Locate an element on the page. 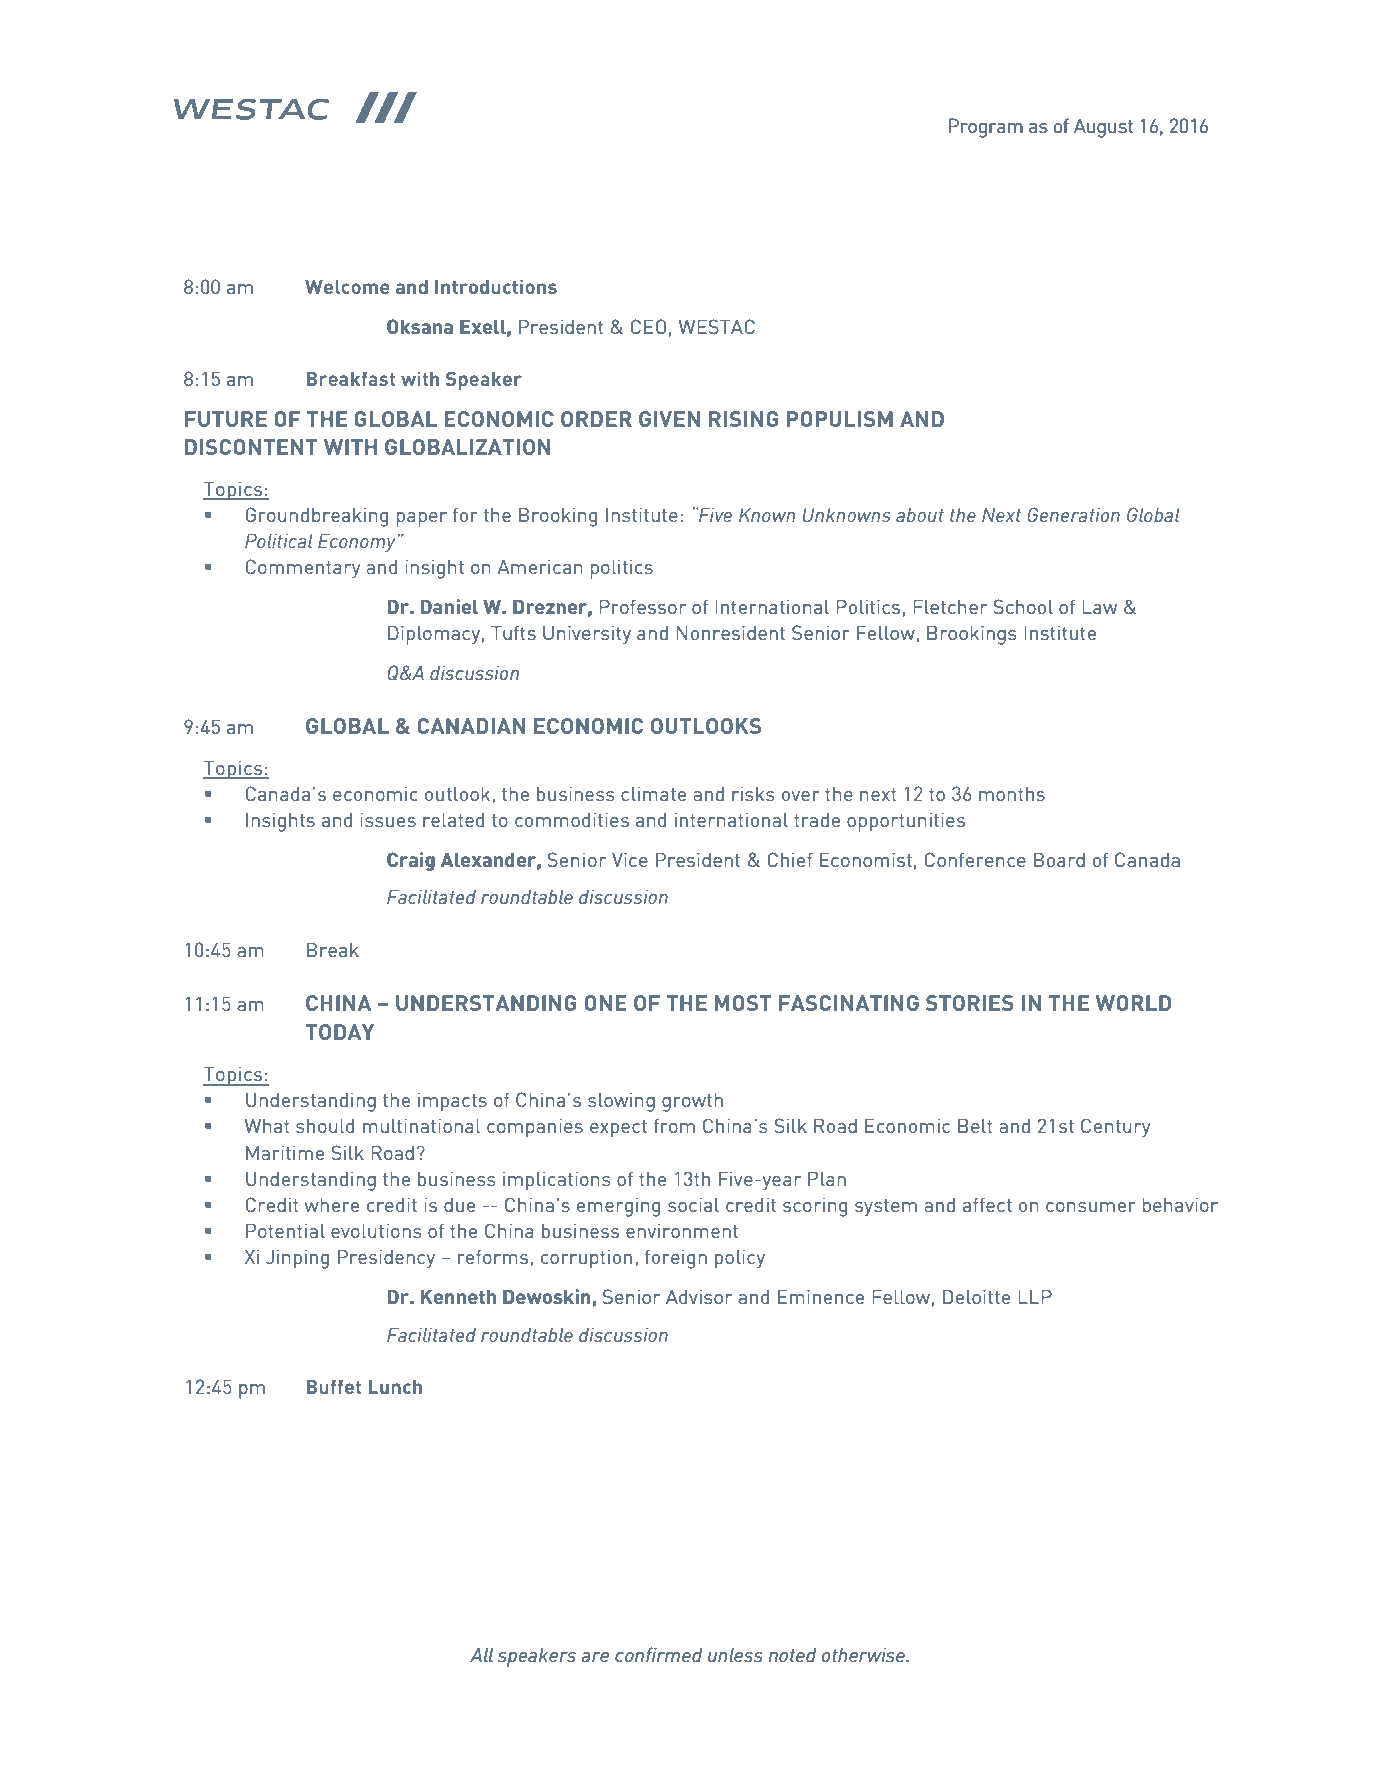  Board is located at coordinates (1059, 859).
